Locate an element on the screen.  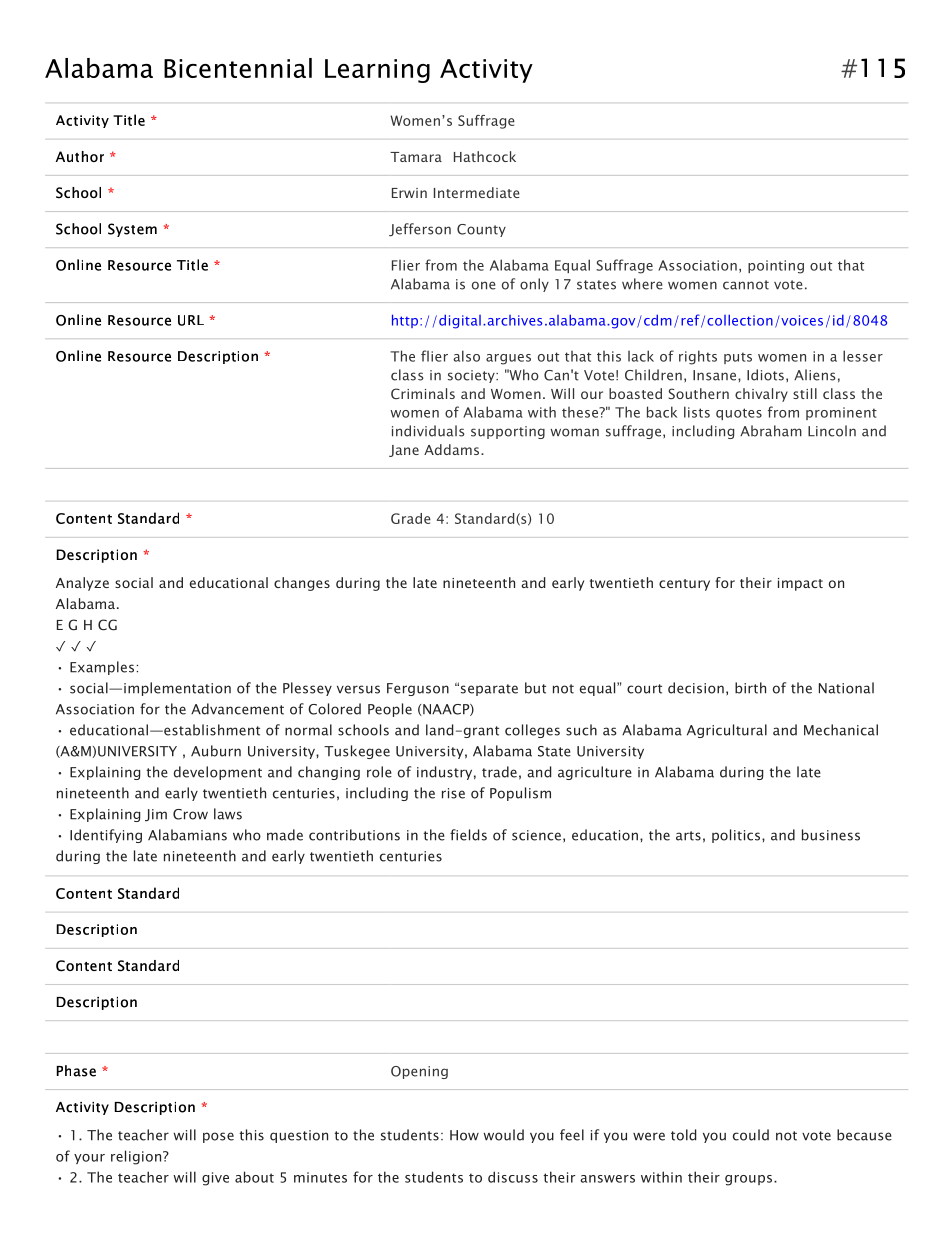
Jim is located at coordinates (156, 815).
